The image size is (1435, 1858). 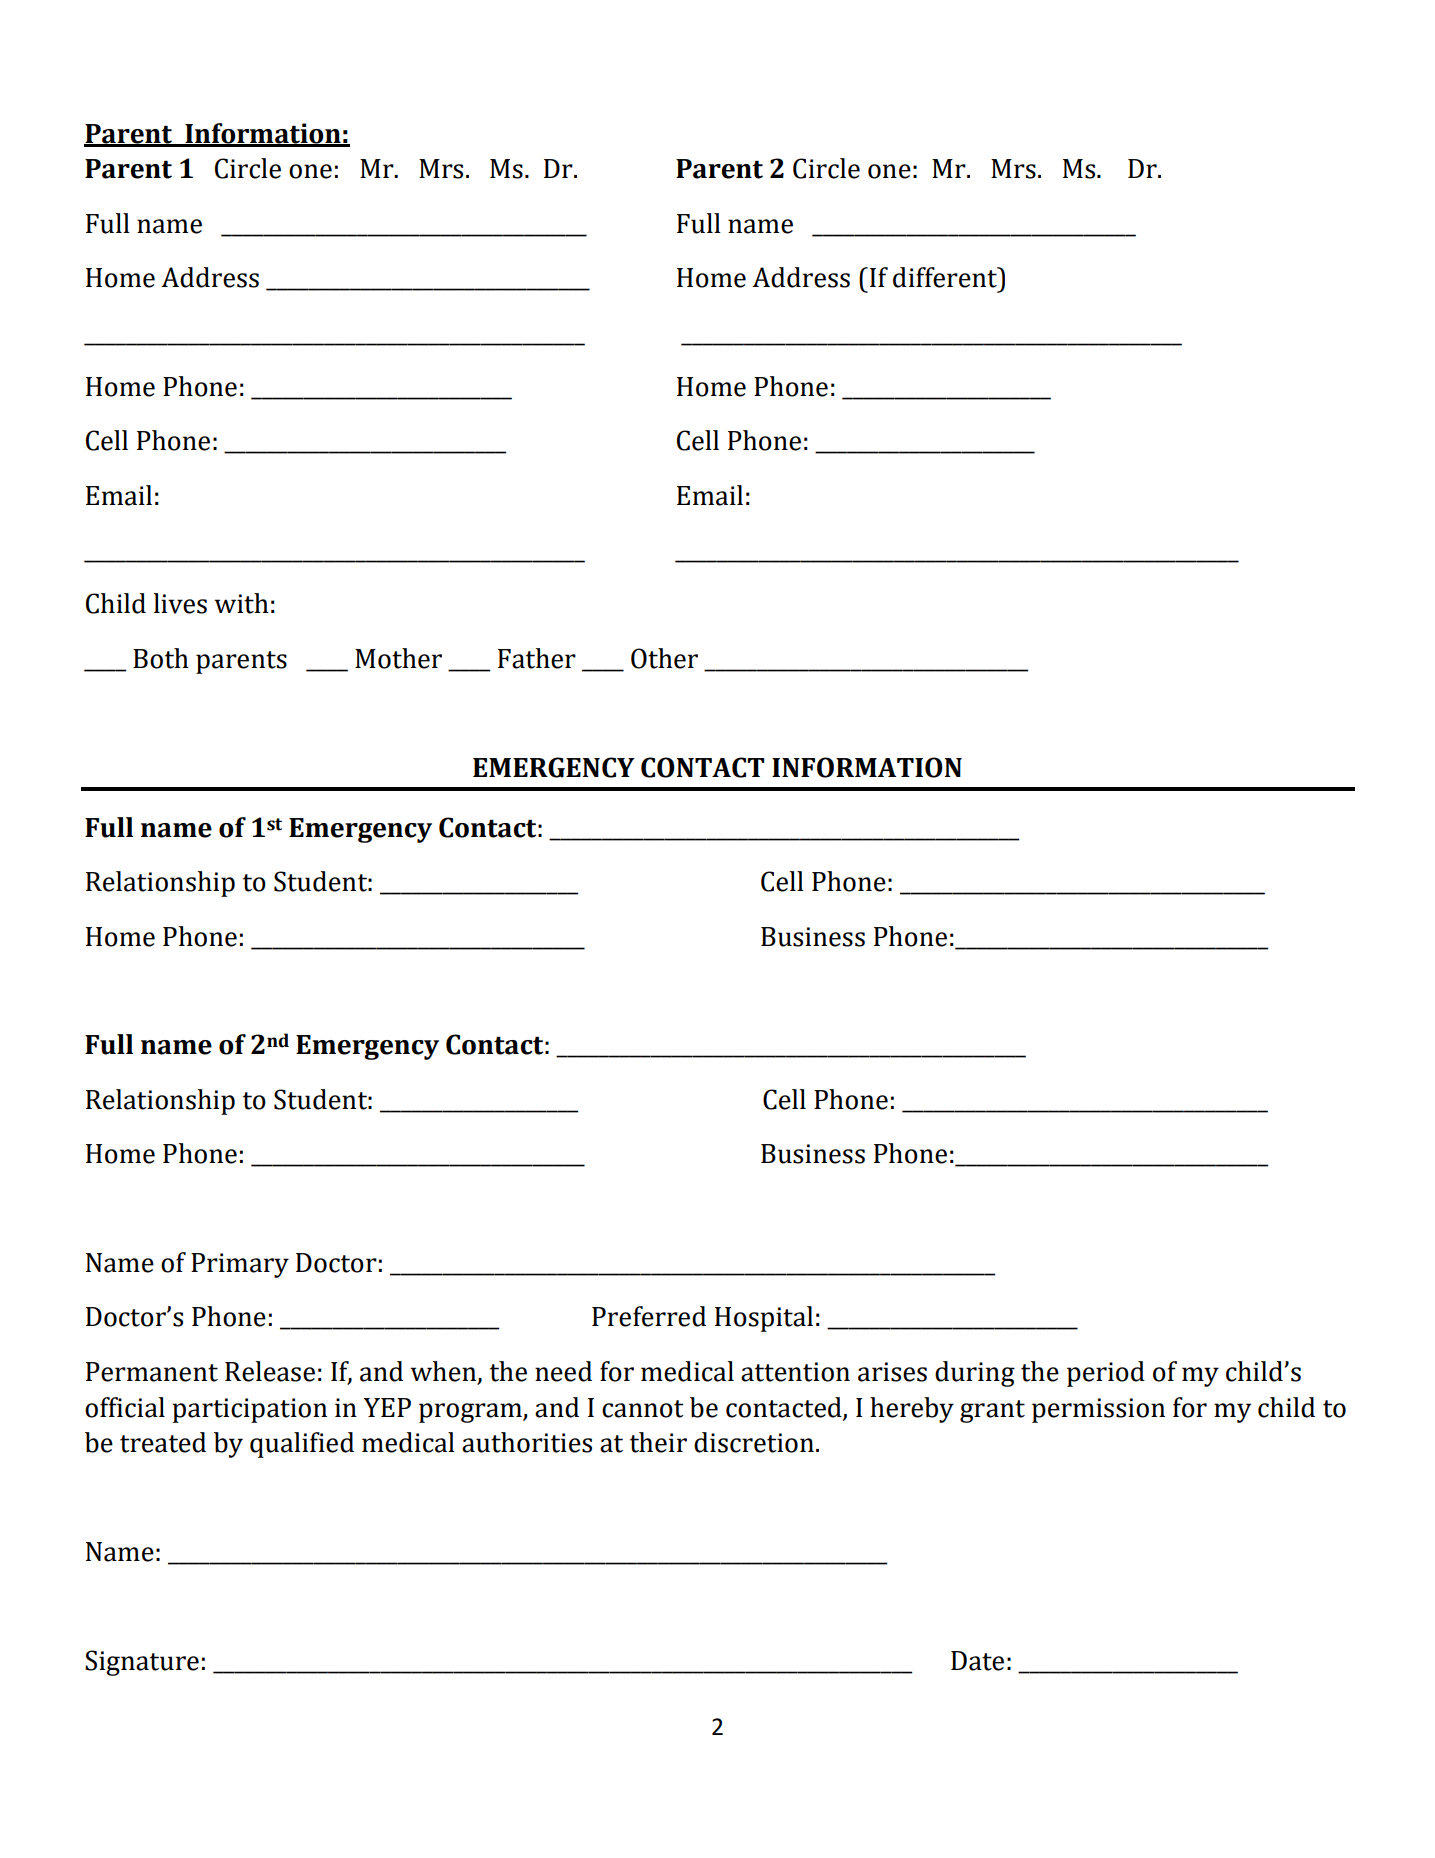 I want to click on during, so click(x=975, y=1374).
